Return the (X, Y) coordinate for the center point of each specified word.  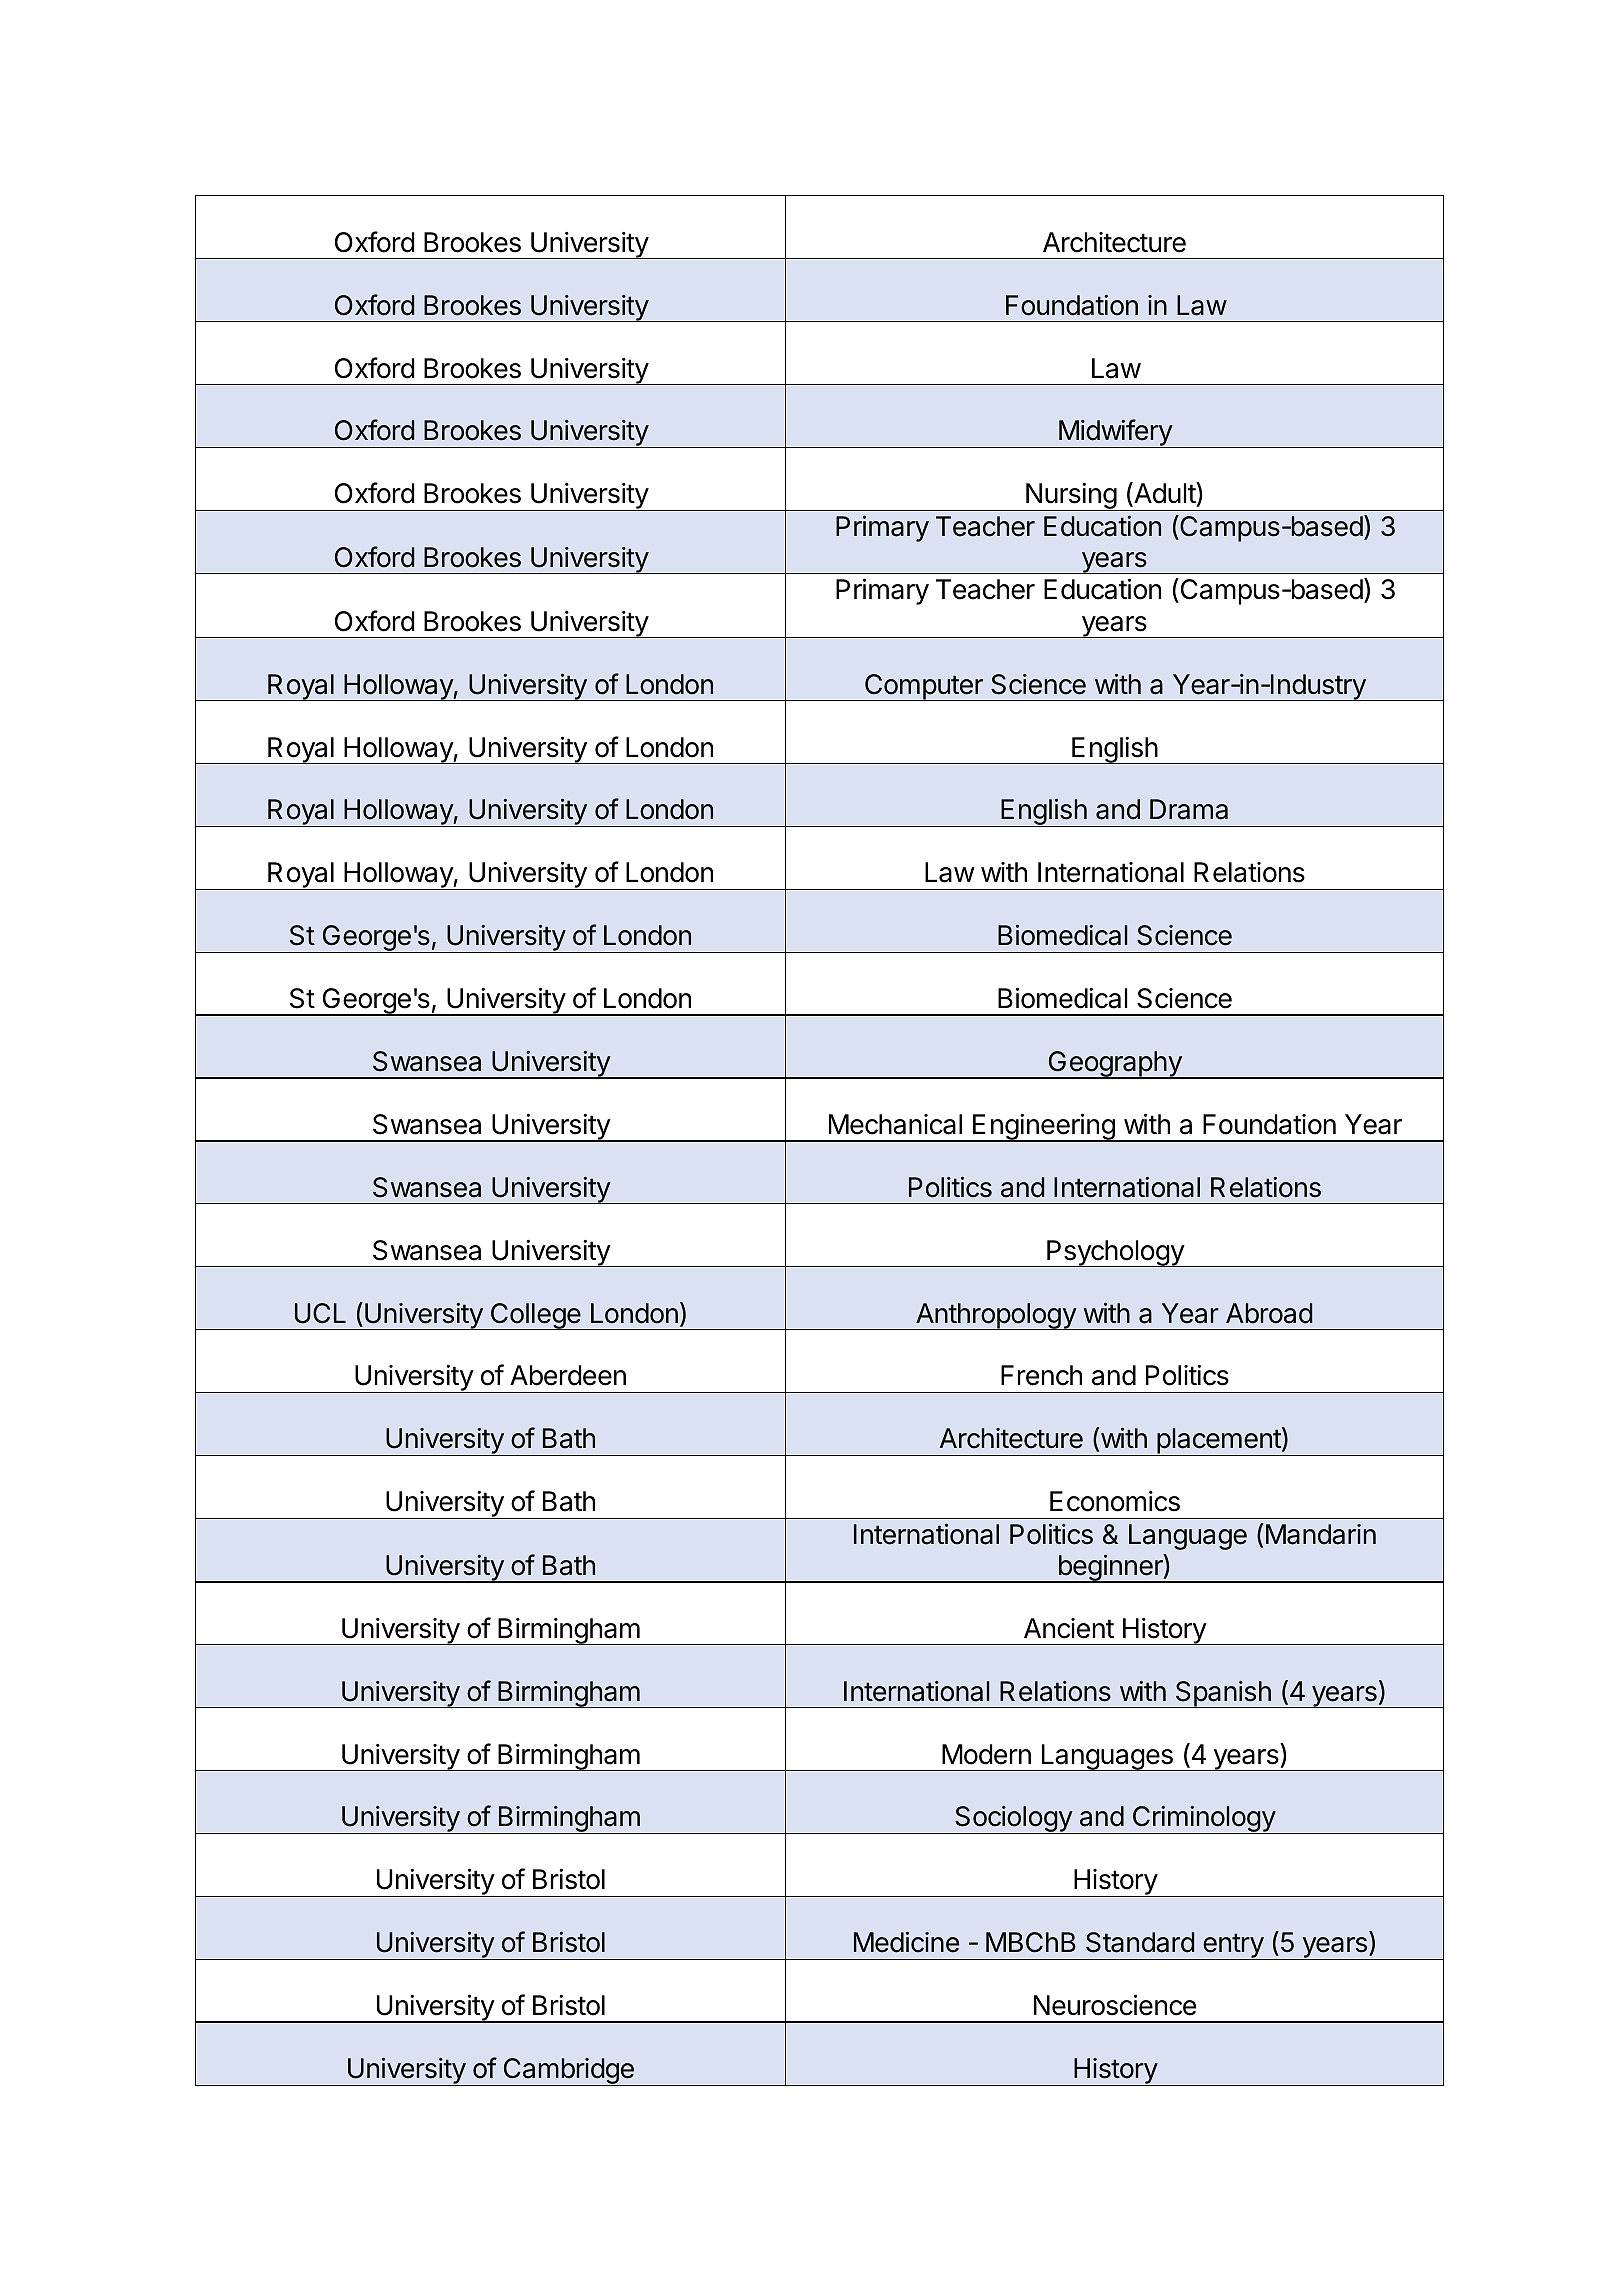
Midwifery (1115, 433)
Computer (923, 687)
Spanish (1223, 1694)
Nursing (1071, 497)
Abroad (1269, 1313)
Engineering (1043, 1128)
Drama (1189, 809)
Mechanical (895, 1124)
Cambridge (568, 2072)
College (535, 1316)
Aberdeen (568, 1375)
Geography (1115, 1065)
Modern (986, 1754)
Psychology (1115, 1253)
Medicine (906, 1942)
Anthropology (996, 1316)
